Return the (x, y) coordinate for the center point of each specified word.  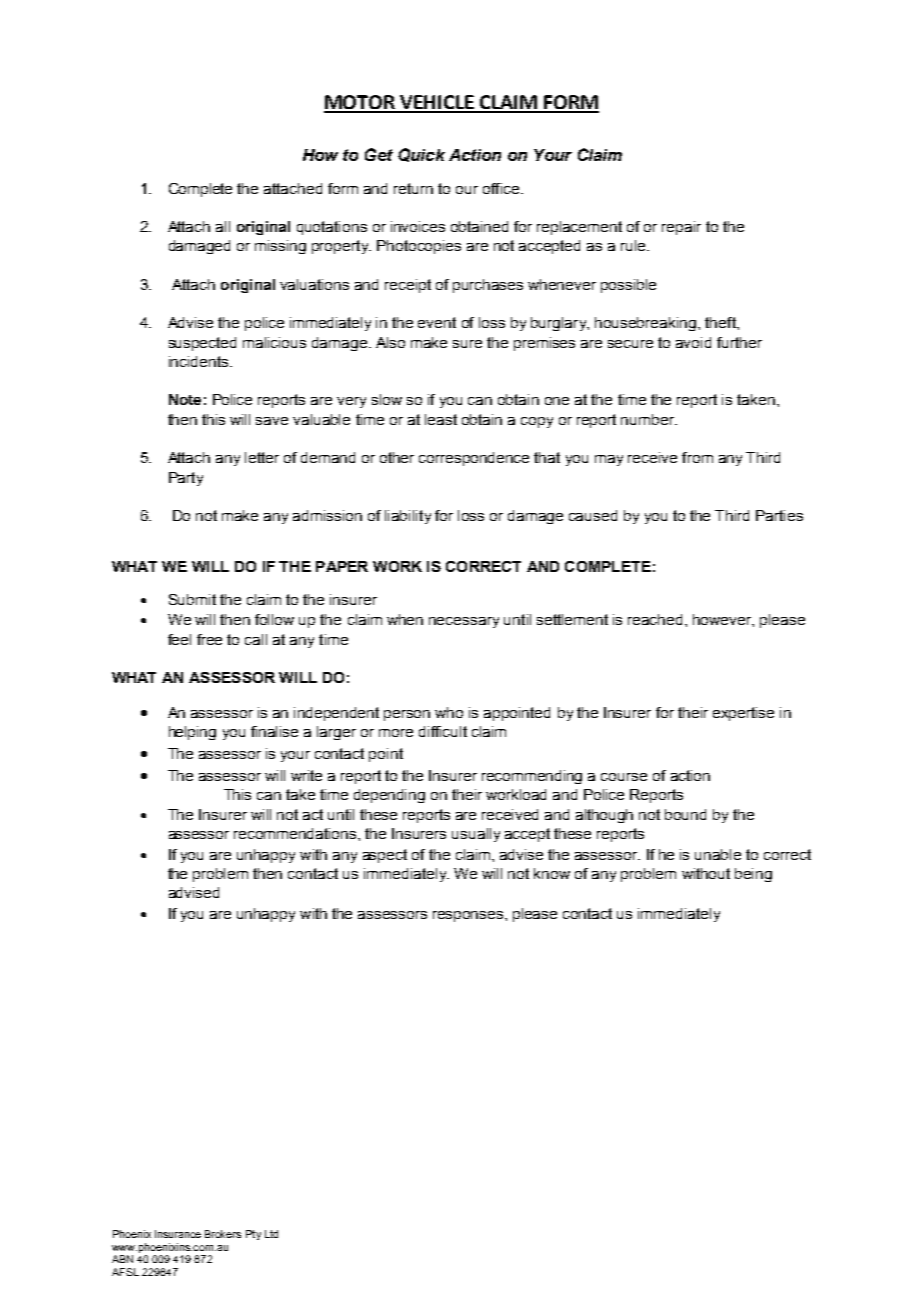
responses (469, 916)
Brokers (223, 1234)
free (209, 639)
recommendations (296, 833)
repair (681, 228)
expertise (743, 714)
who (449, 712)
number (649, 419)
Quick (421, 155)
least (441, 419)
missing (280, 247)
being (753, 875)
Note (185, 399)
